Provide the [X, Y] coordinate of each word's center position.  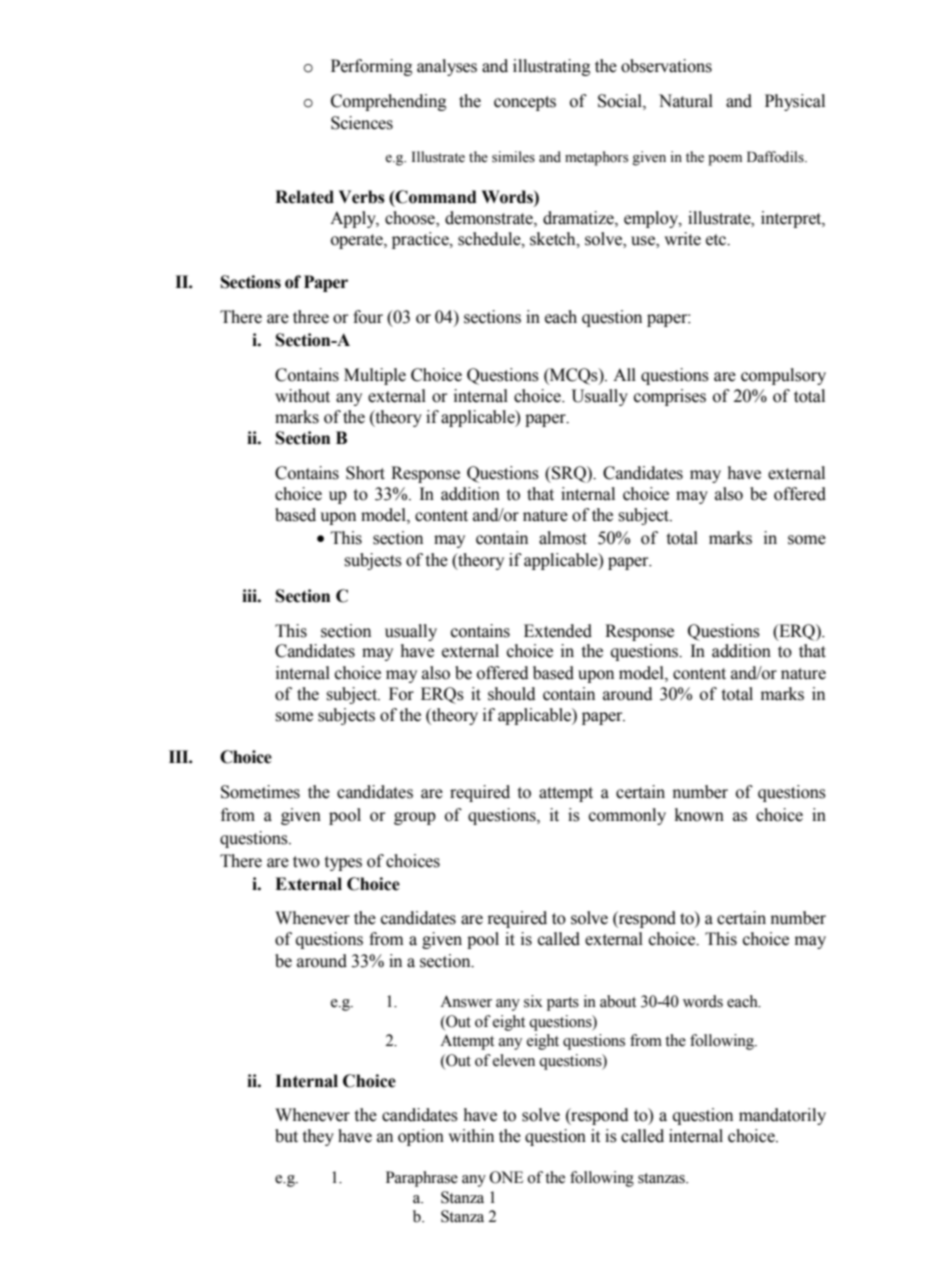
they [318, 1137]
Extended [558, 631]
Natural [686, 101]
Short [365, 473]
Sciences [362, 123]
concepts [525, 103]
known [699, 815]
